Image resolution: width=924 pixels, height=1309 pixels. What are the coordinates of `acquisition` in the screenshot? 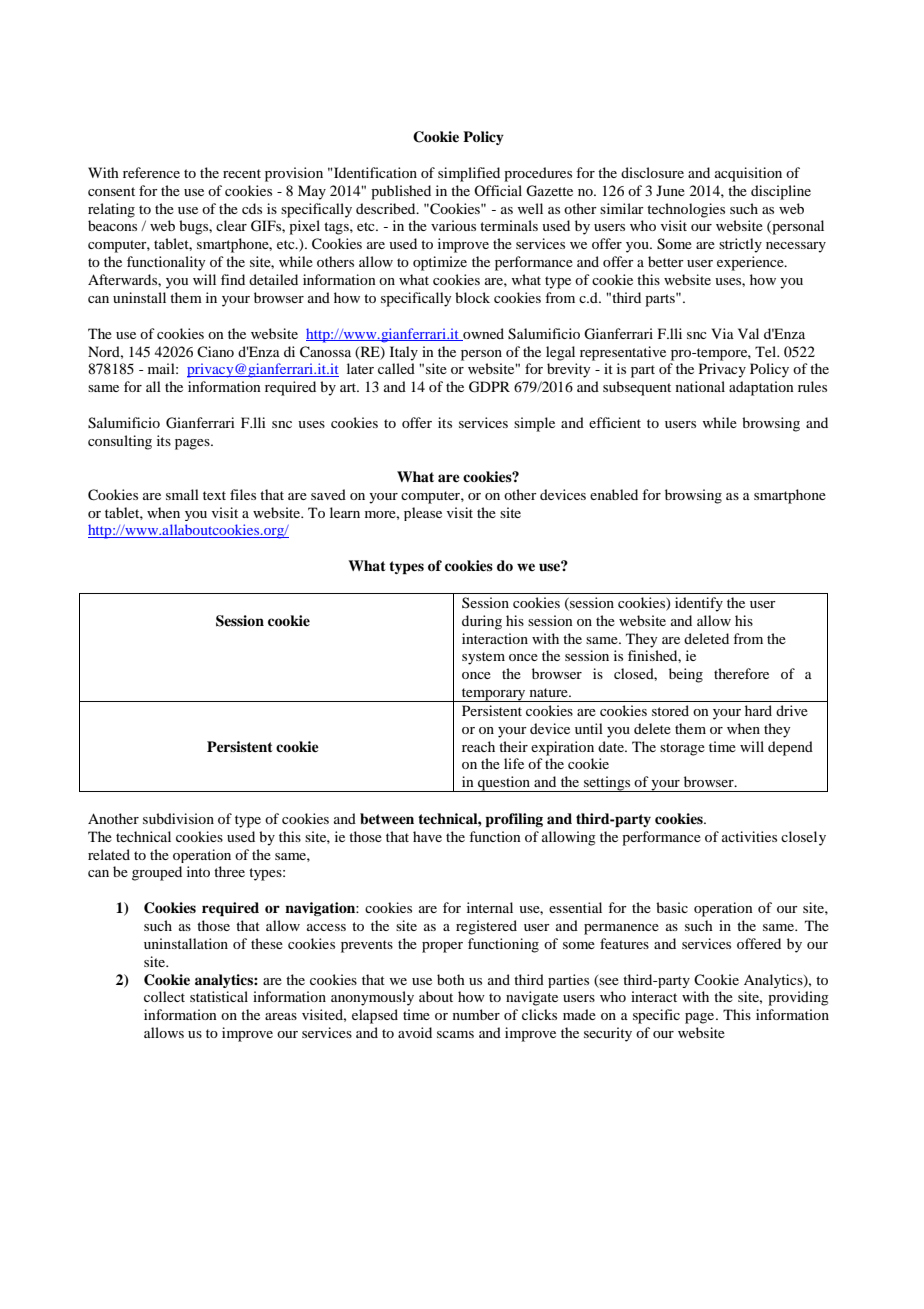 It's located at (748, 174).
